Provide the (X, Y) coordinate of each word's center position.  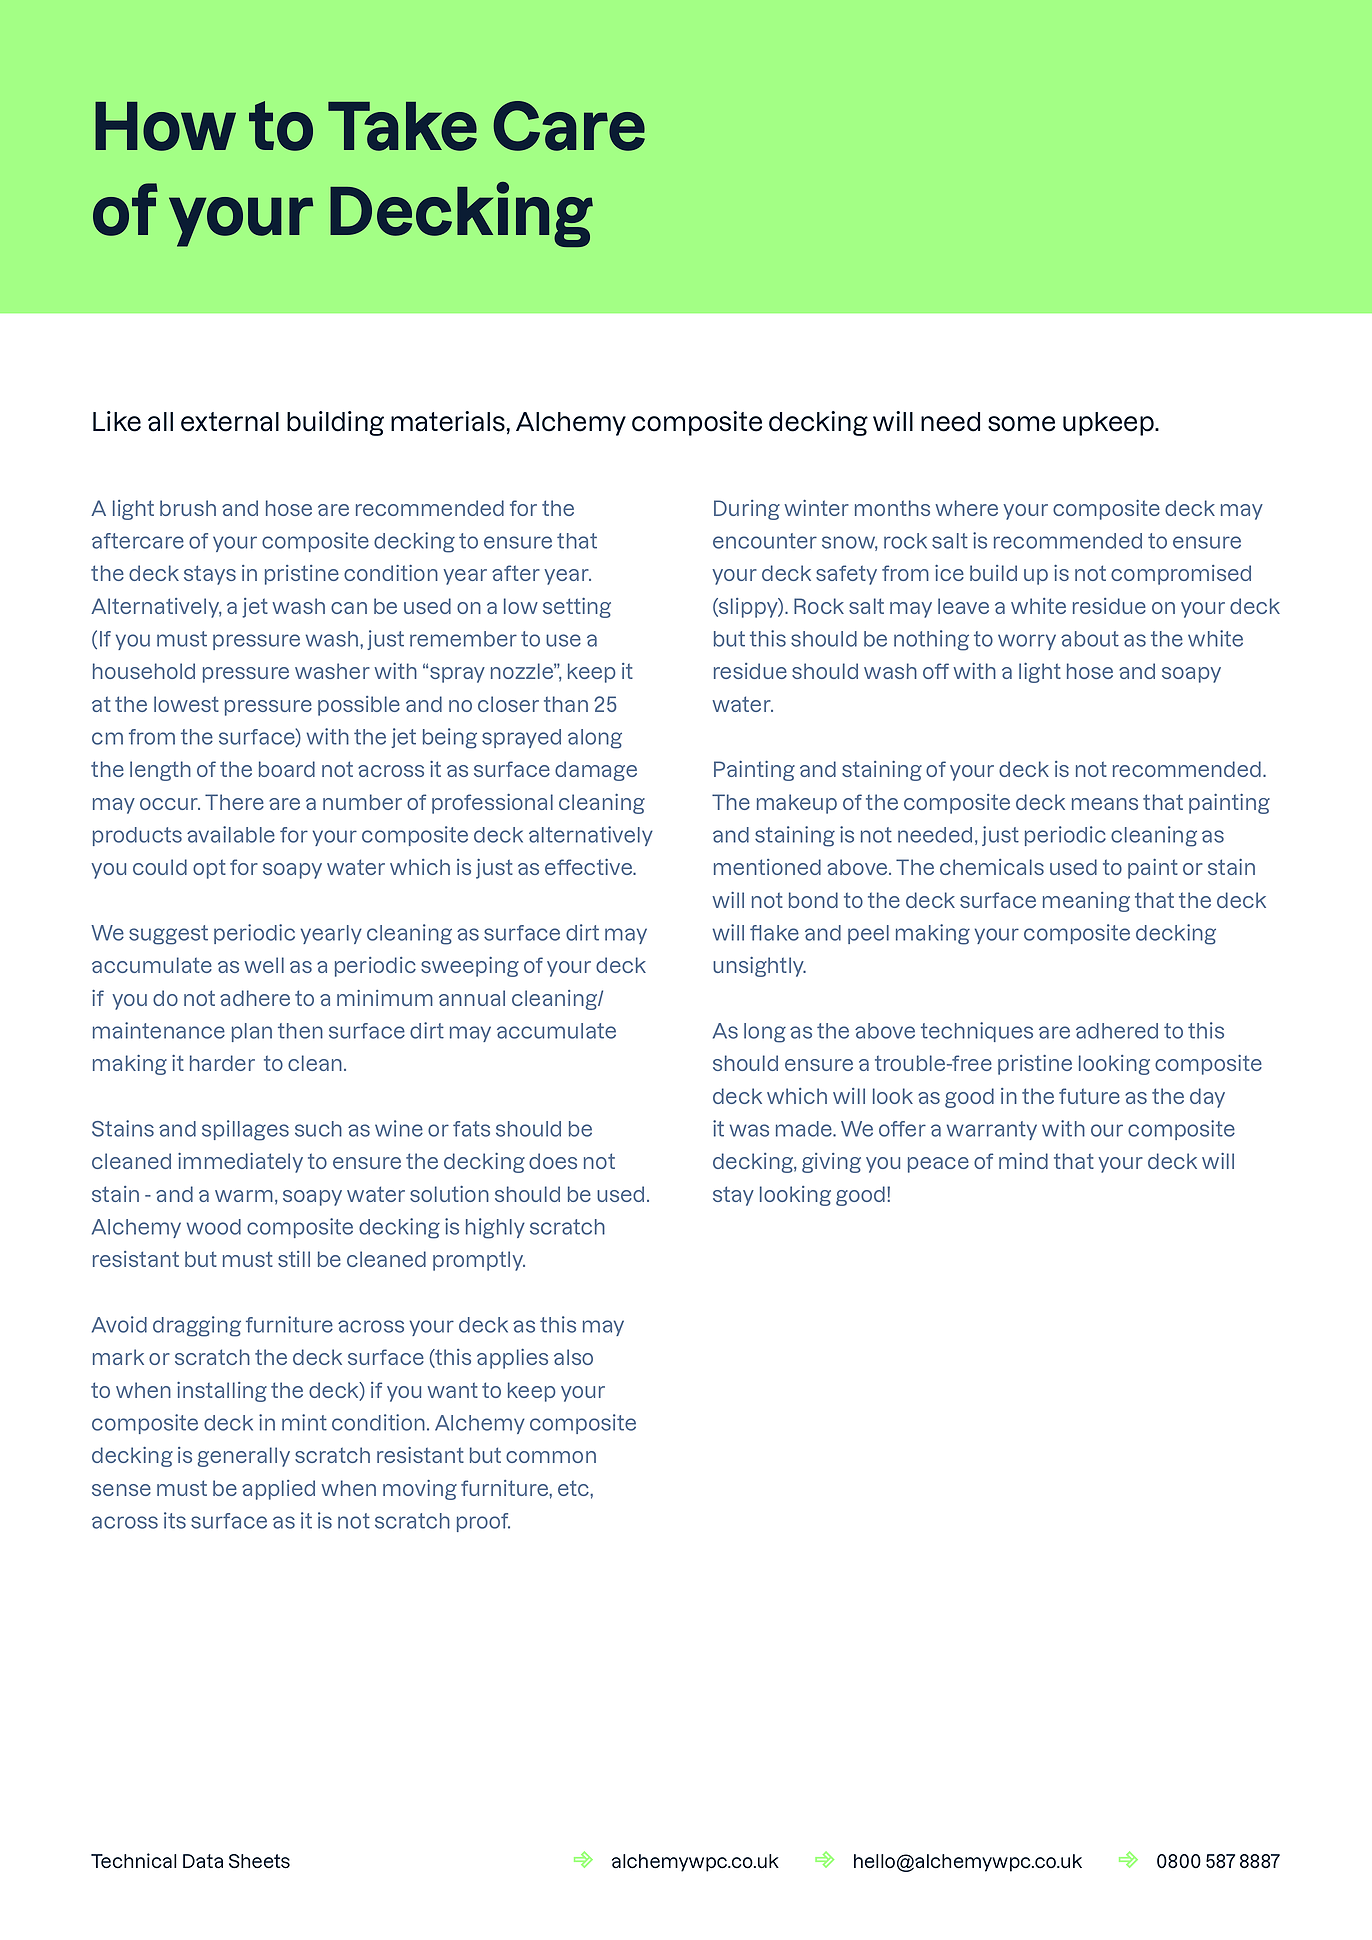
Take (402, 126)
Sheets (259, 1861)
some (1021, 424)
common (551, 1457)
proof (483, 1522)
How (165, 126)
